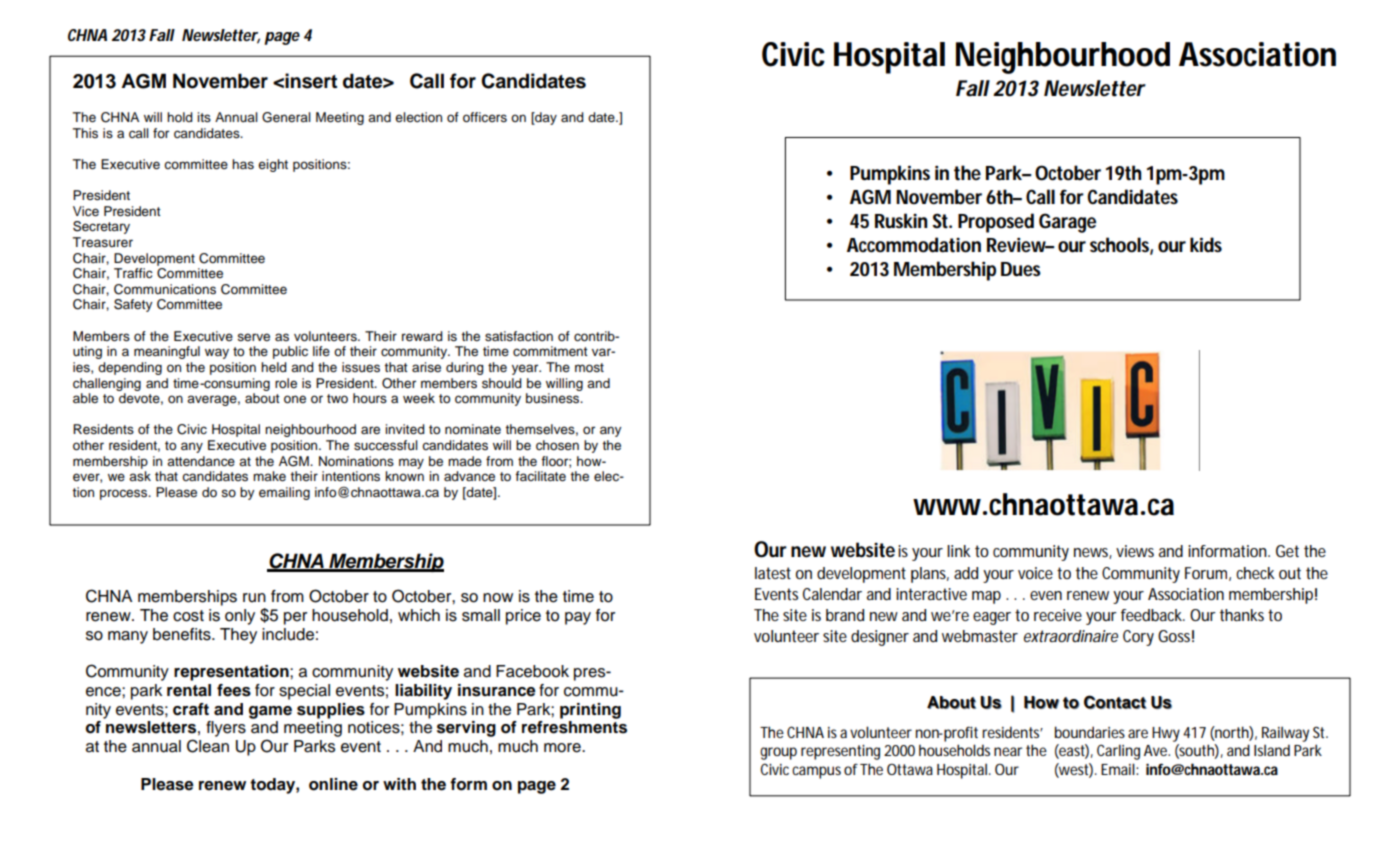 This screenshot has width=1400, height=850. What do you see at coordinates (286, 117) in the screenshot?
I see `General` at bounding box center [286, 117].
